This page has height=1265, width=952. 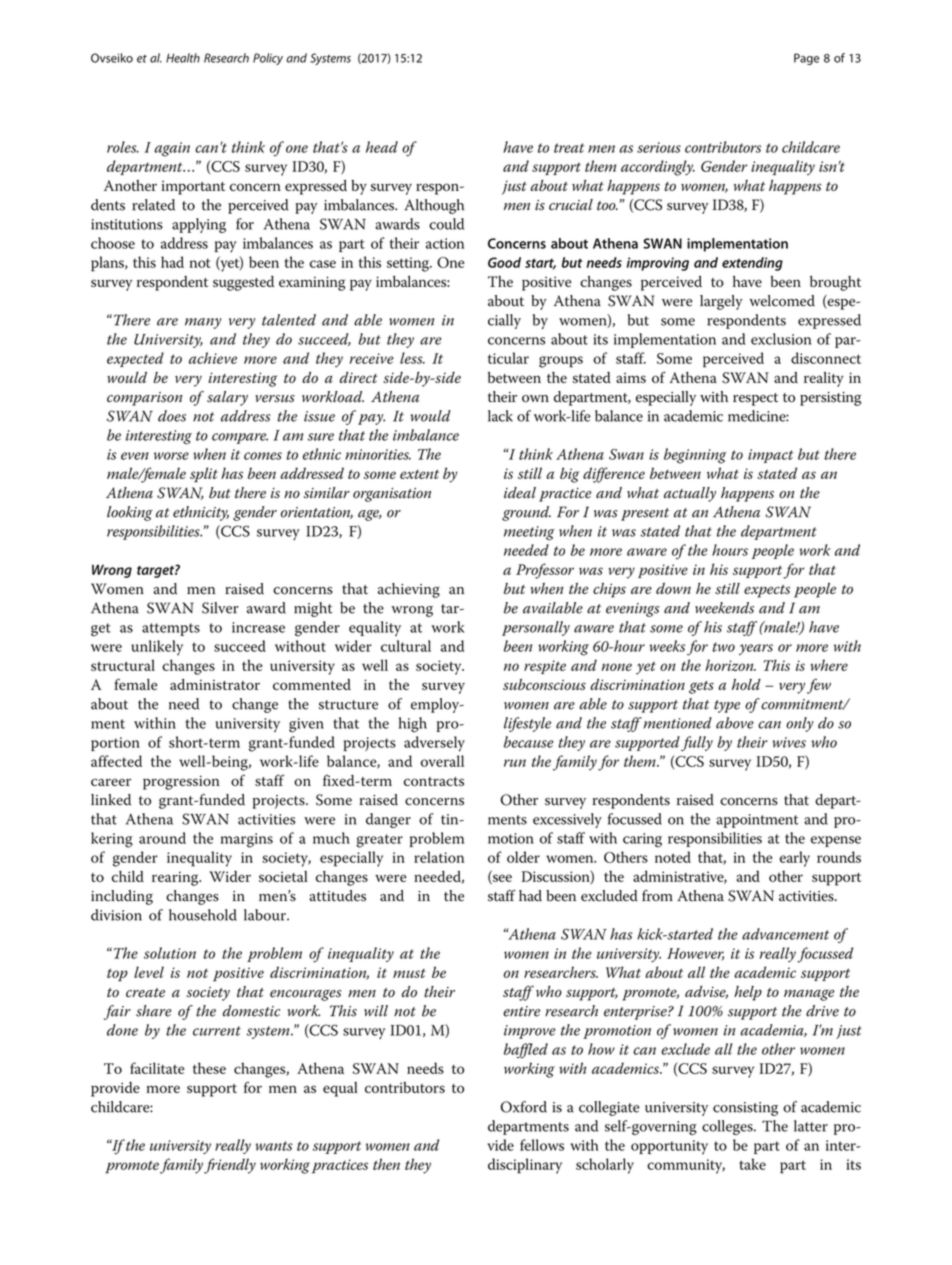 I want to click on lack, so click(x=500, y=416).
